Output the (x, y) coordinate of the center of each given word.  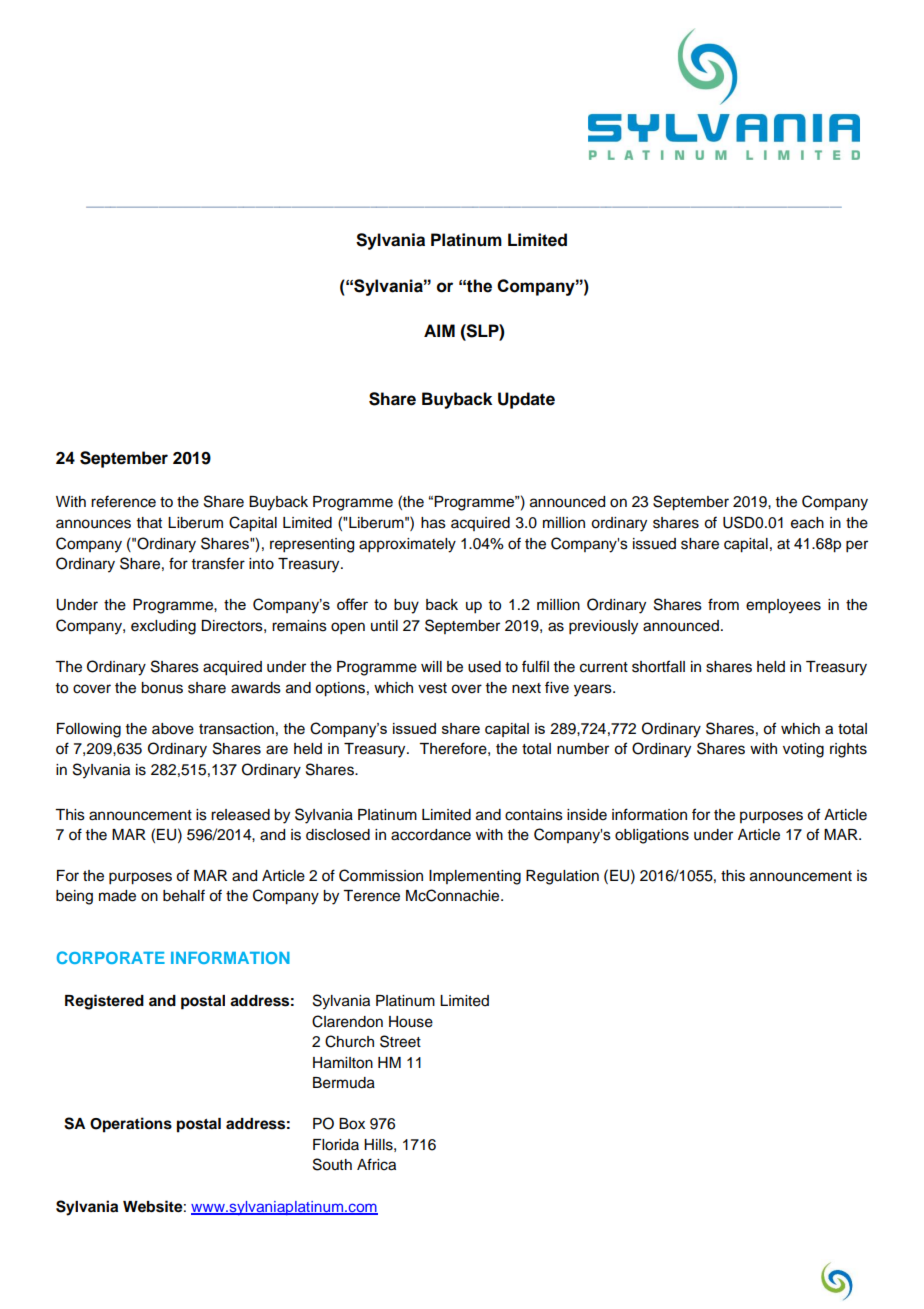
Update (526, 400)
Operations (131, 1125)
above (173, 729)
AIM (439, 330)
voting (803, 750)
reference (123, 501)
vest (432, 688)
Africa (376, 1164)
